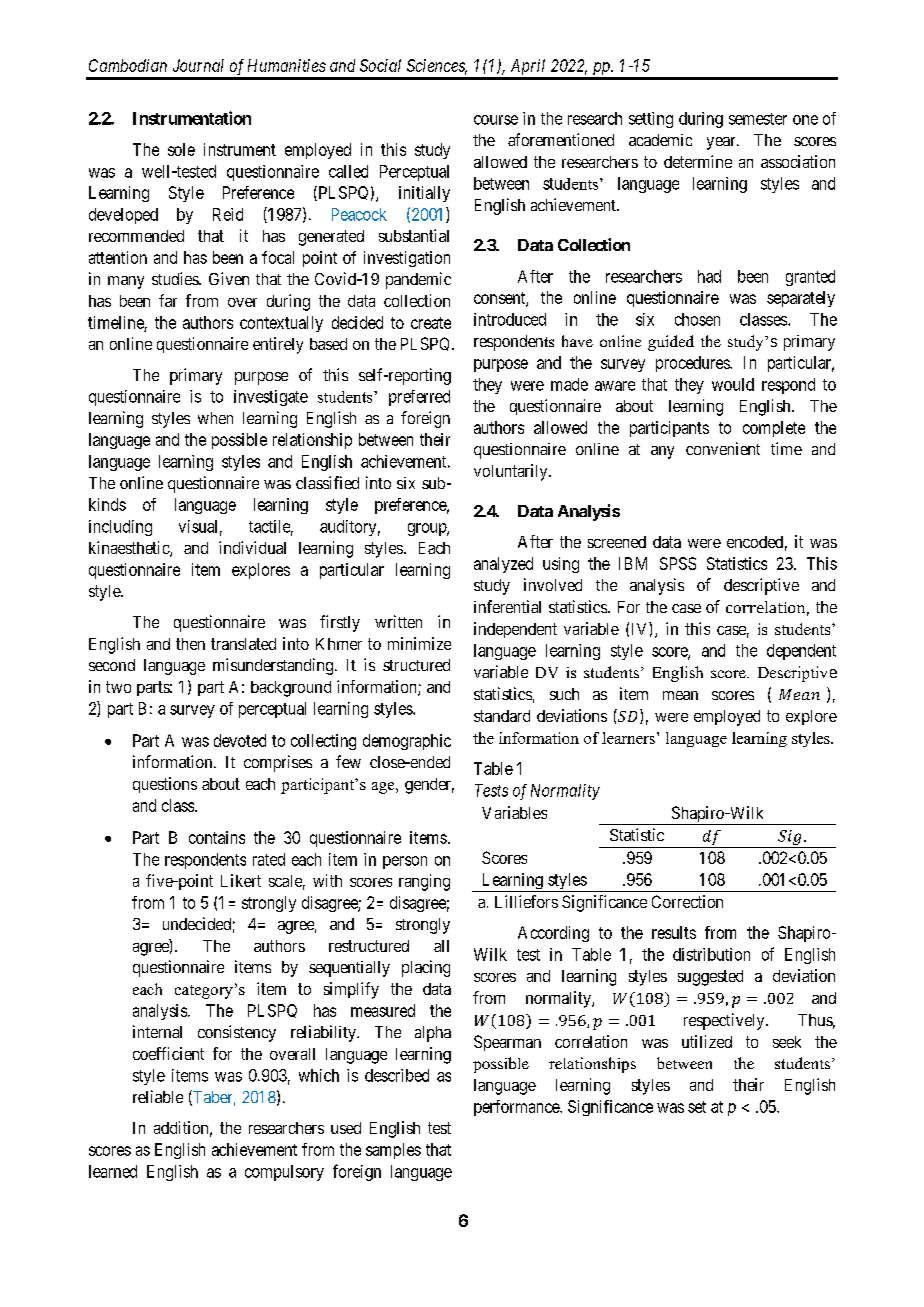 The image size is (924, 1307). Describe the element at coordinates (198, 65) in the screenshot. I see `Journal` at that location.
